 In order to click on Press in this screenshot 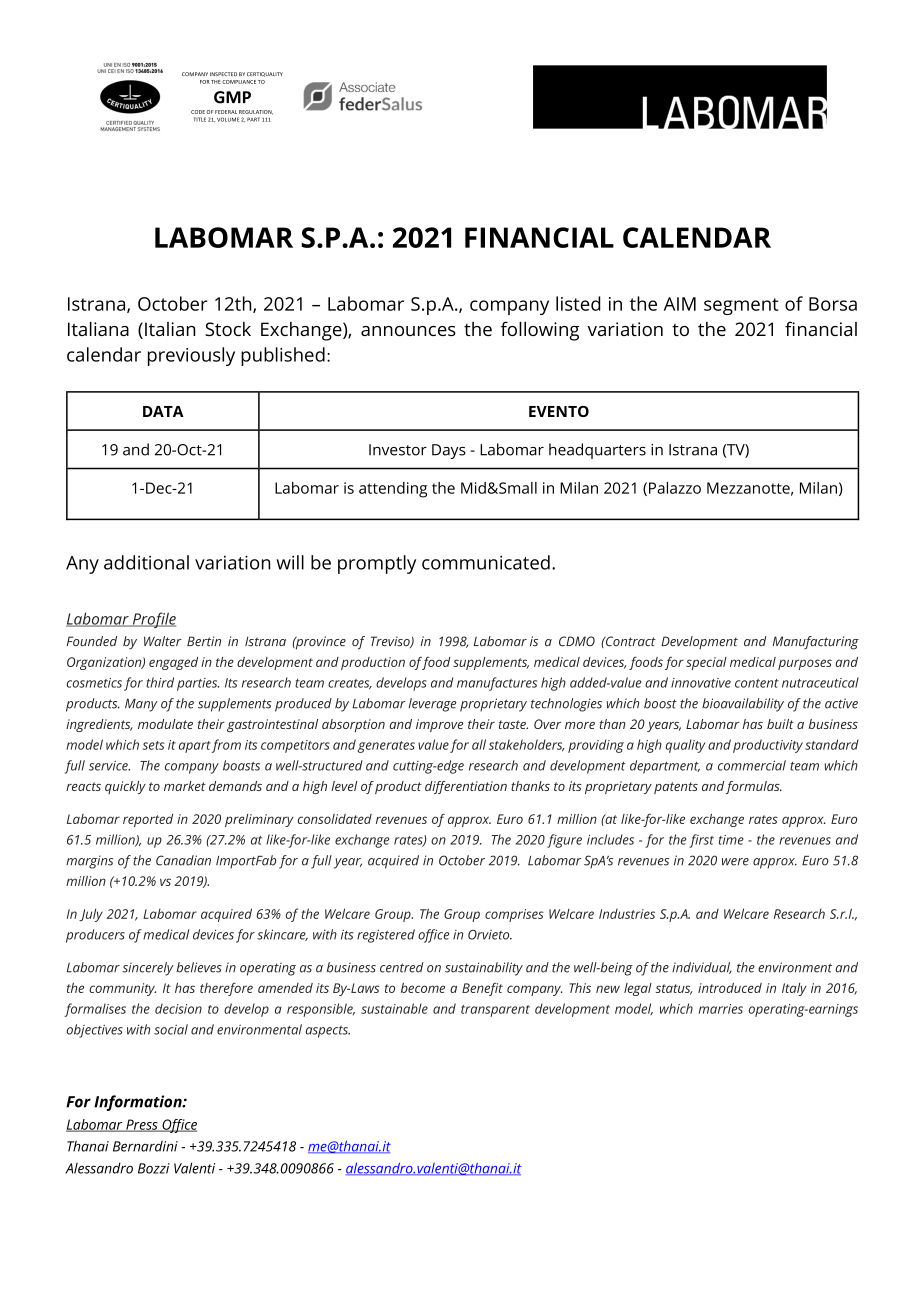, I will do `click(142, 1125)`.
